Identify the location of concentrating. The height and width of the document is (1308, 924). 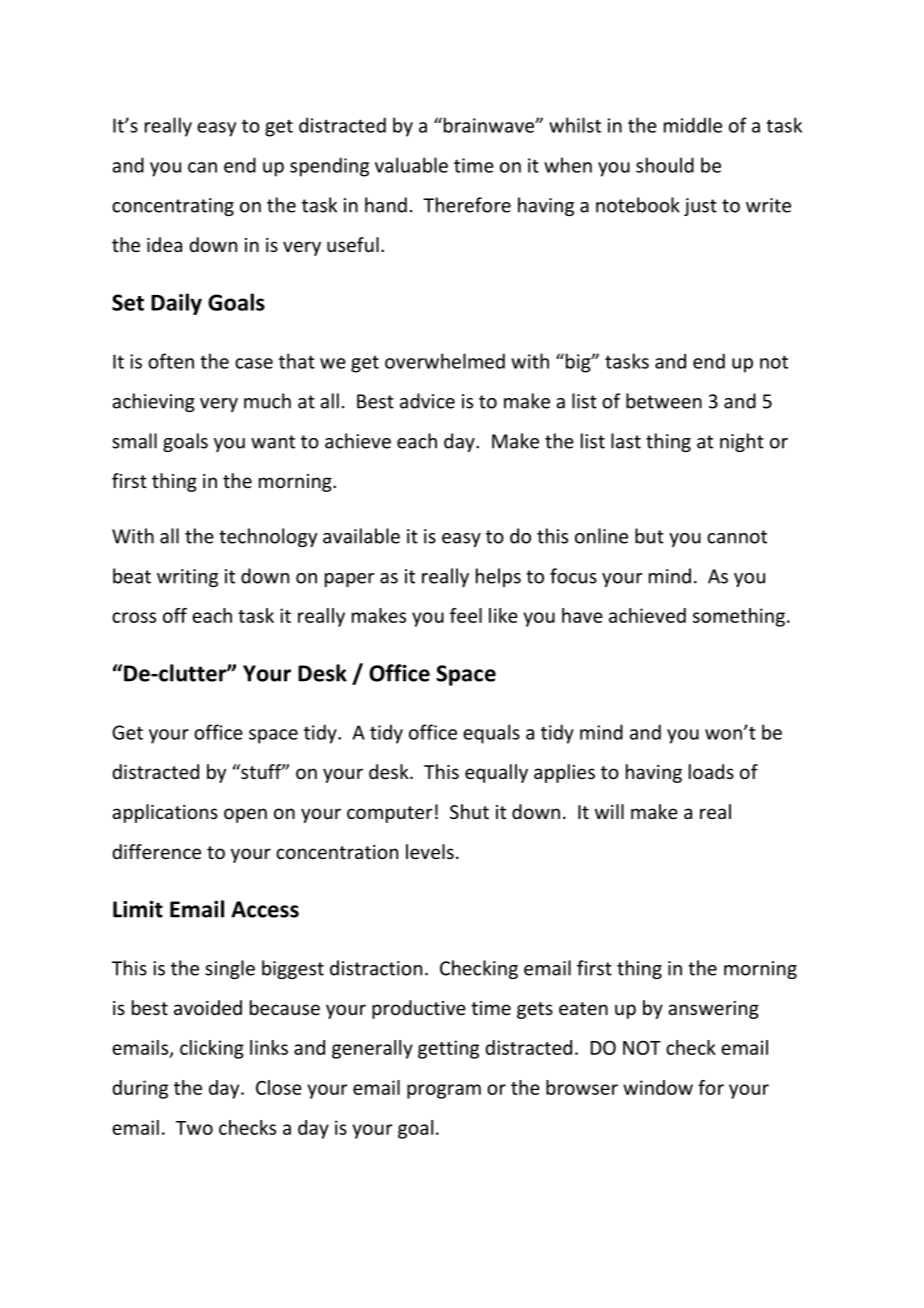
(173, 207).
